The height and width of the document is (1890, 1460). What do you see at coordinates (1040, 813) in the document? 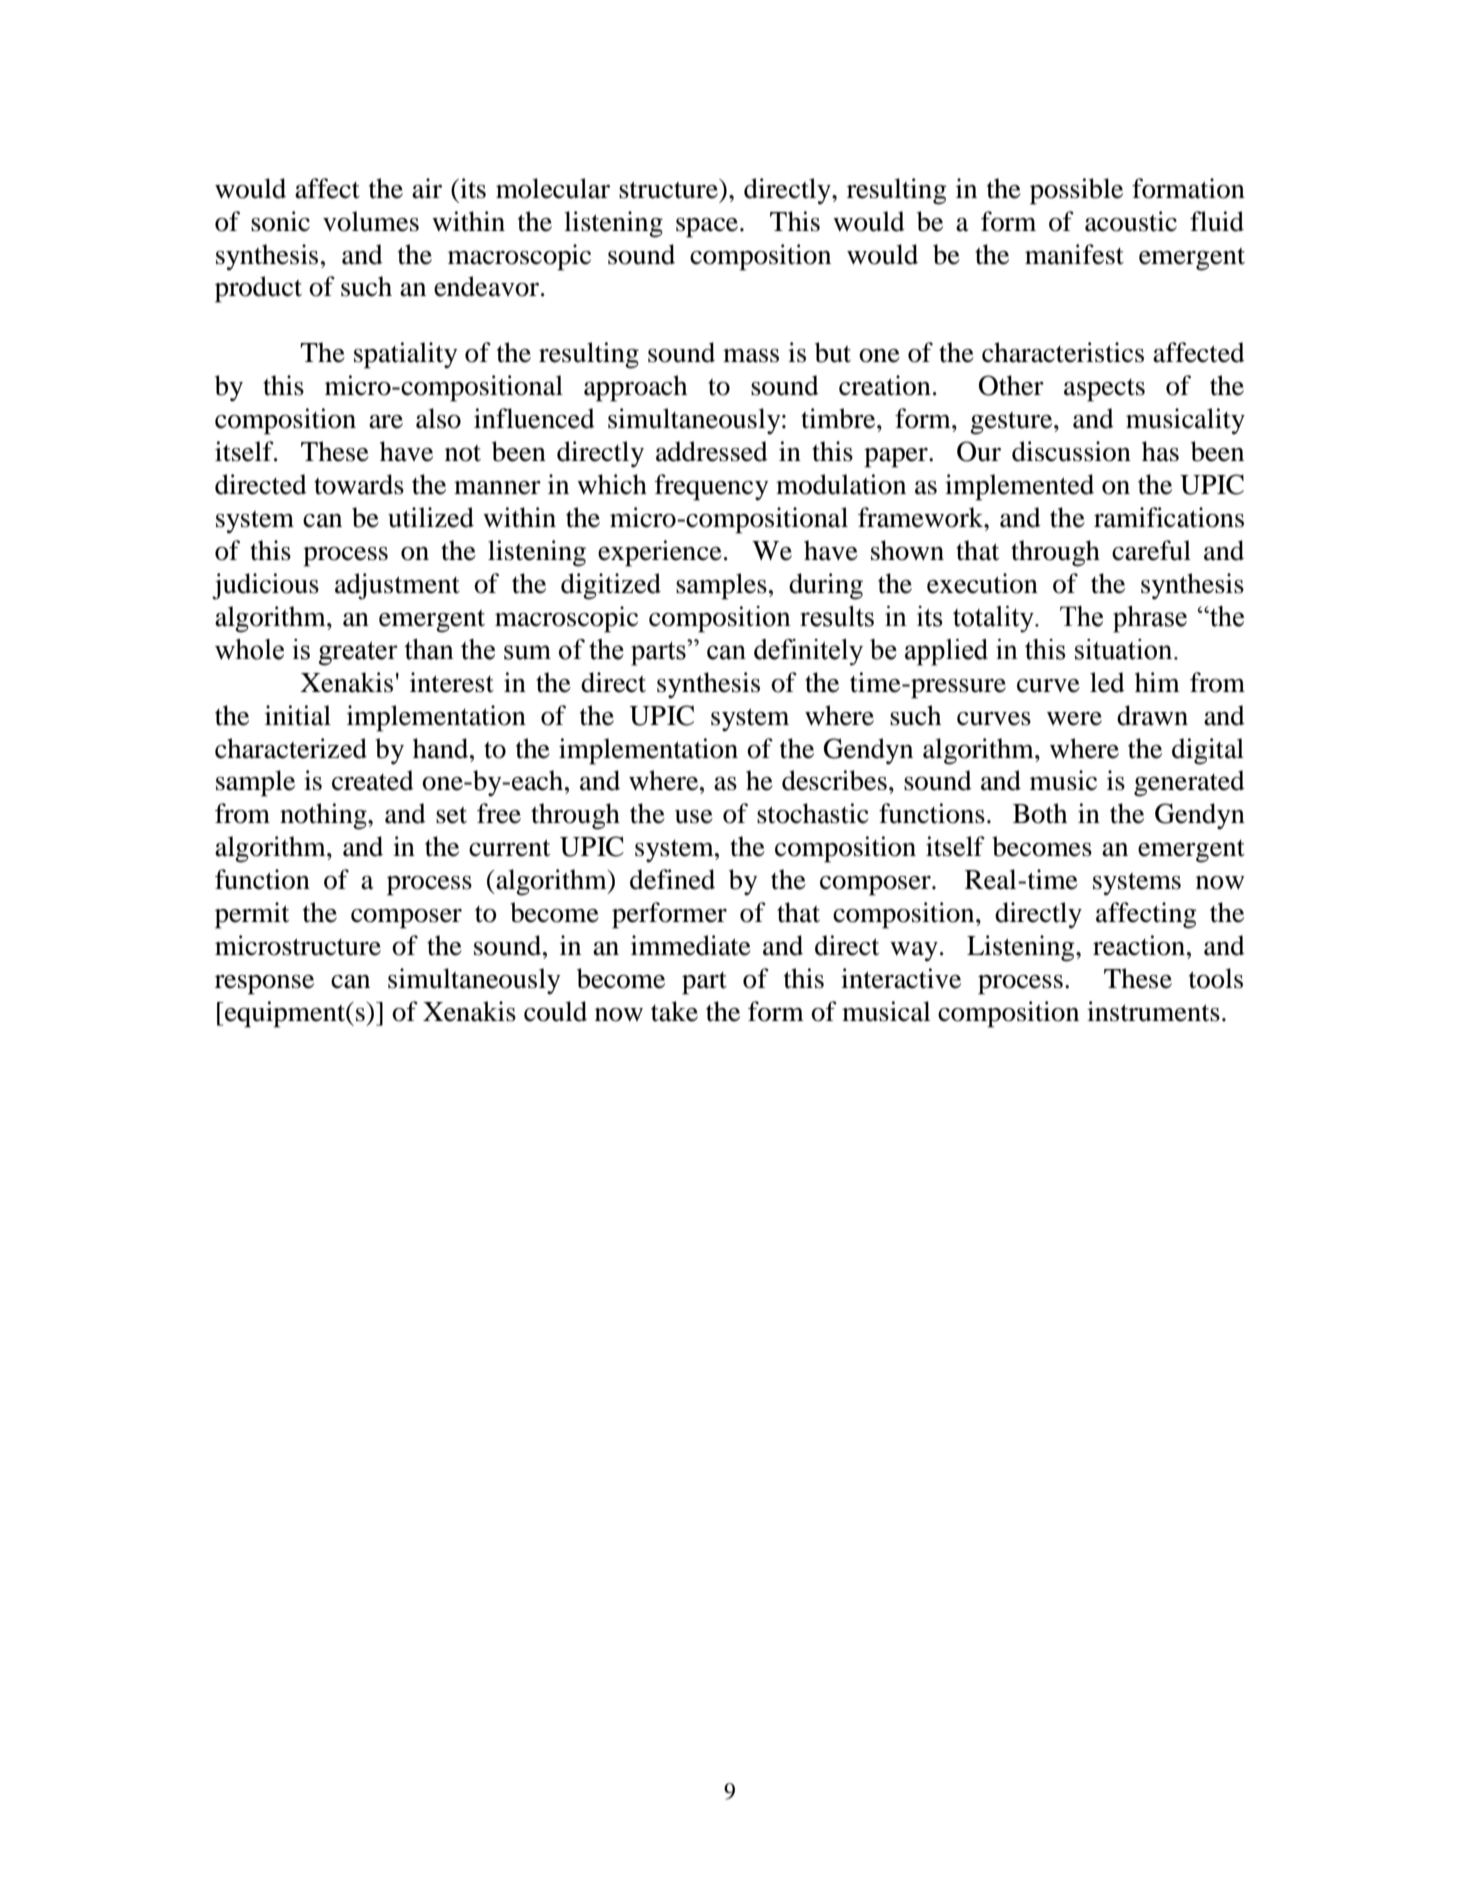
I see `Both` at bounding box center [1040, 813].
